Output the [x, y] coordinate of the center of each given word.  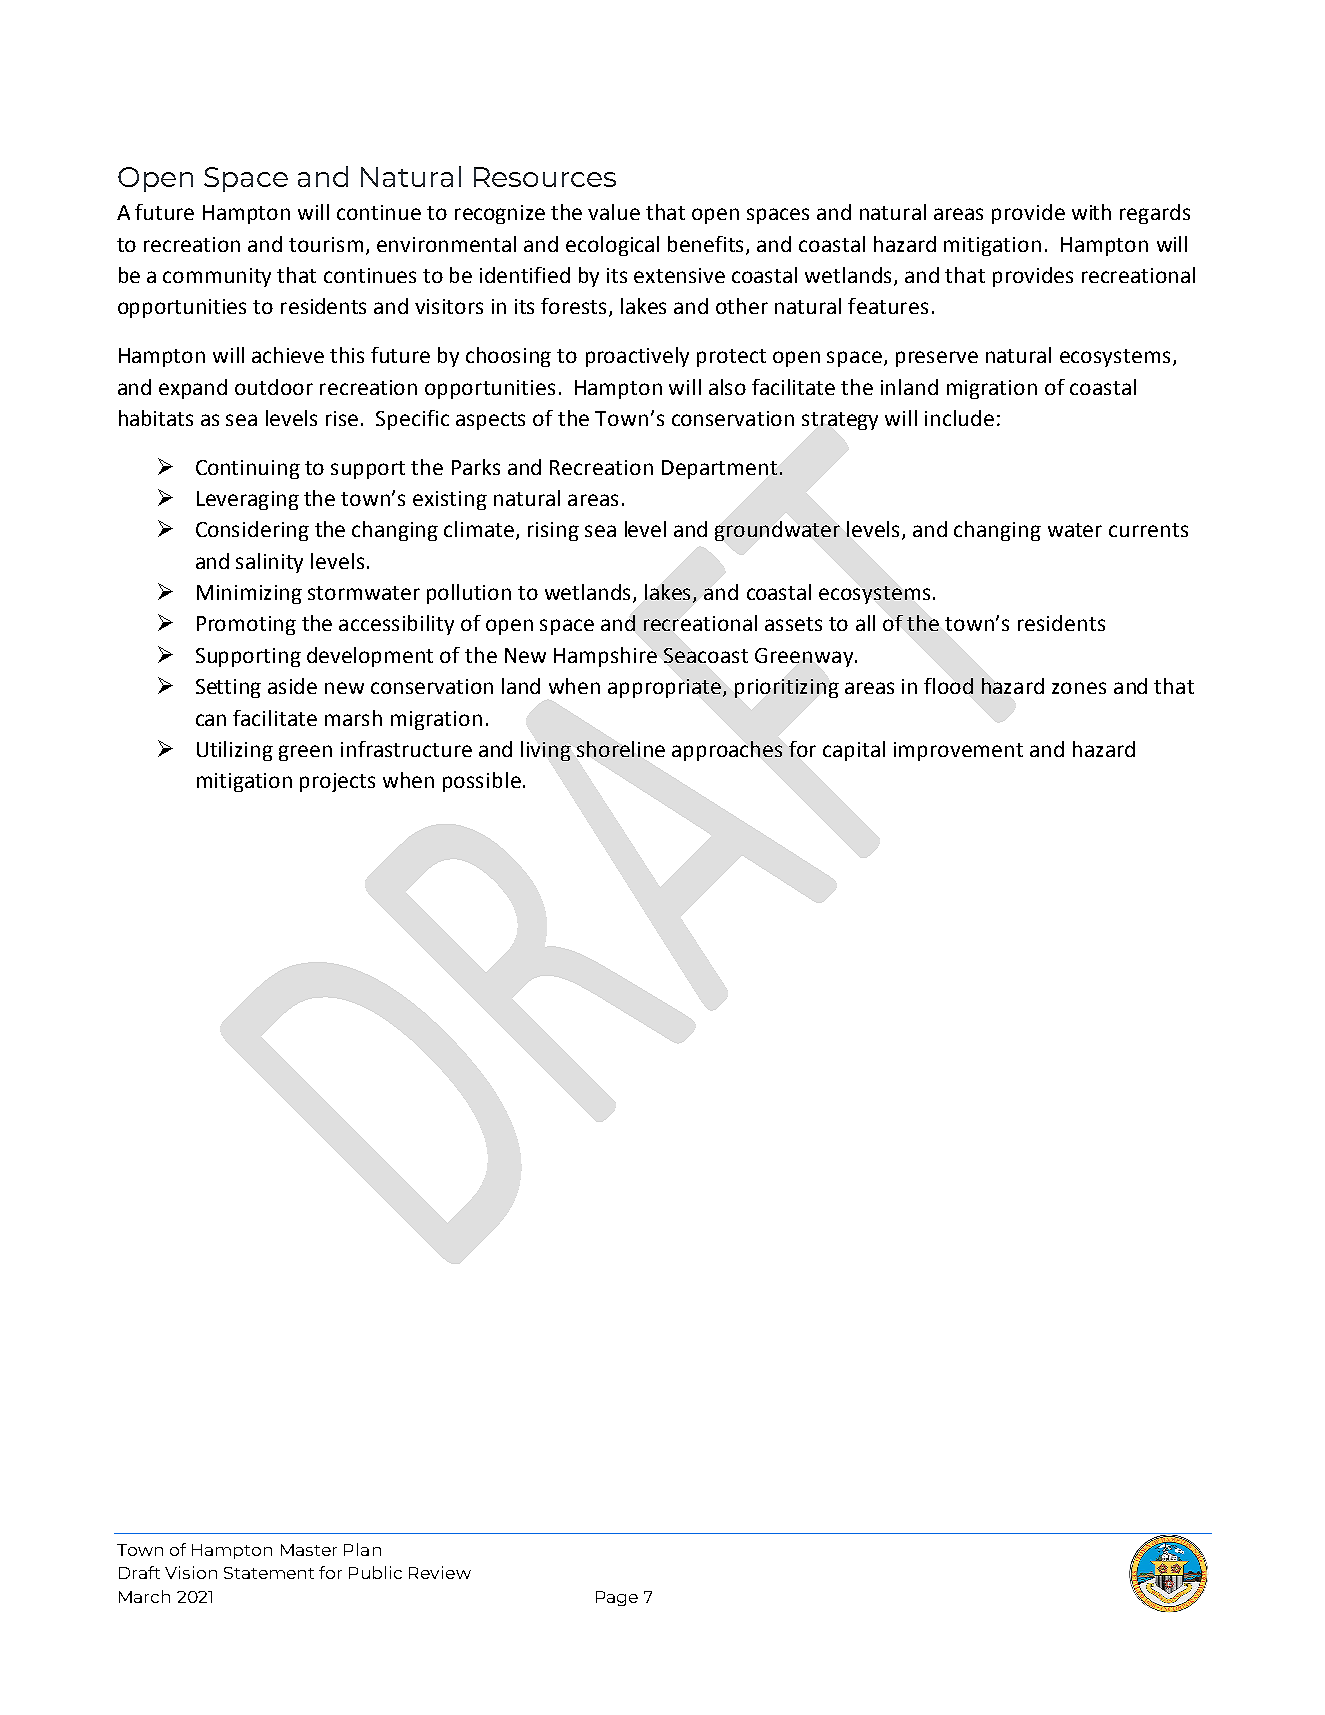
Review [440, 1572]
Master [309, 1550]
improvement [958, 751]
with [1091, 212]
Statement [269, 1573]
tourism [326, 244]
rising [553, 531]
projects [337, 782]
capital [854, 751]
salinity [269, 563]
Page [617, 1598]
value [614, 212]
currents [1148, 530]
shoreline [621, 749]
